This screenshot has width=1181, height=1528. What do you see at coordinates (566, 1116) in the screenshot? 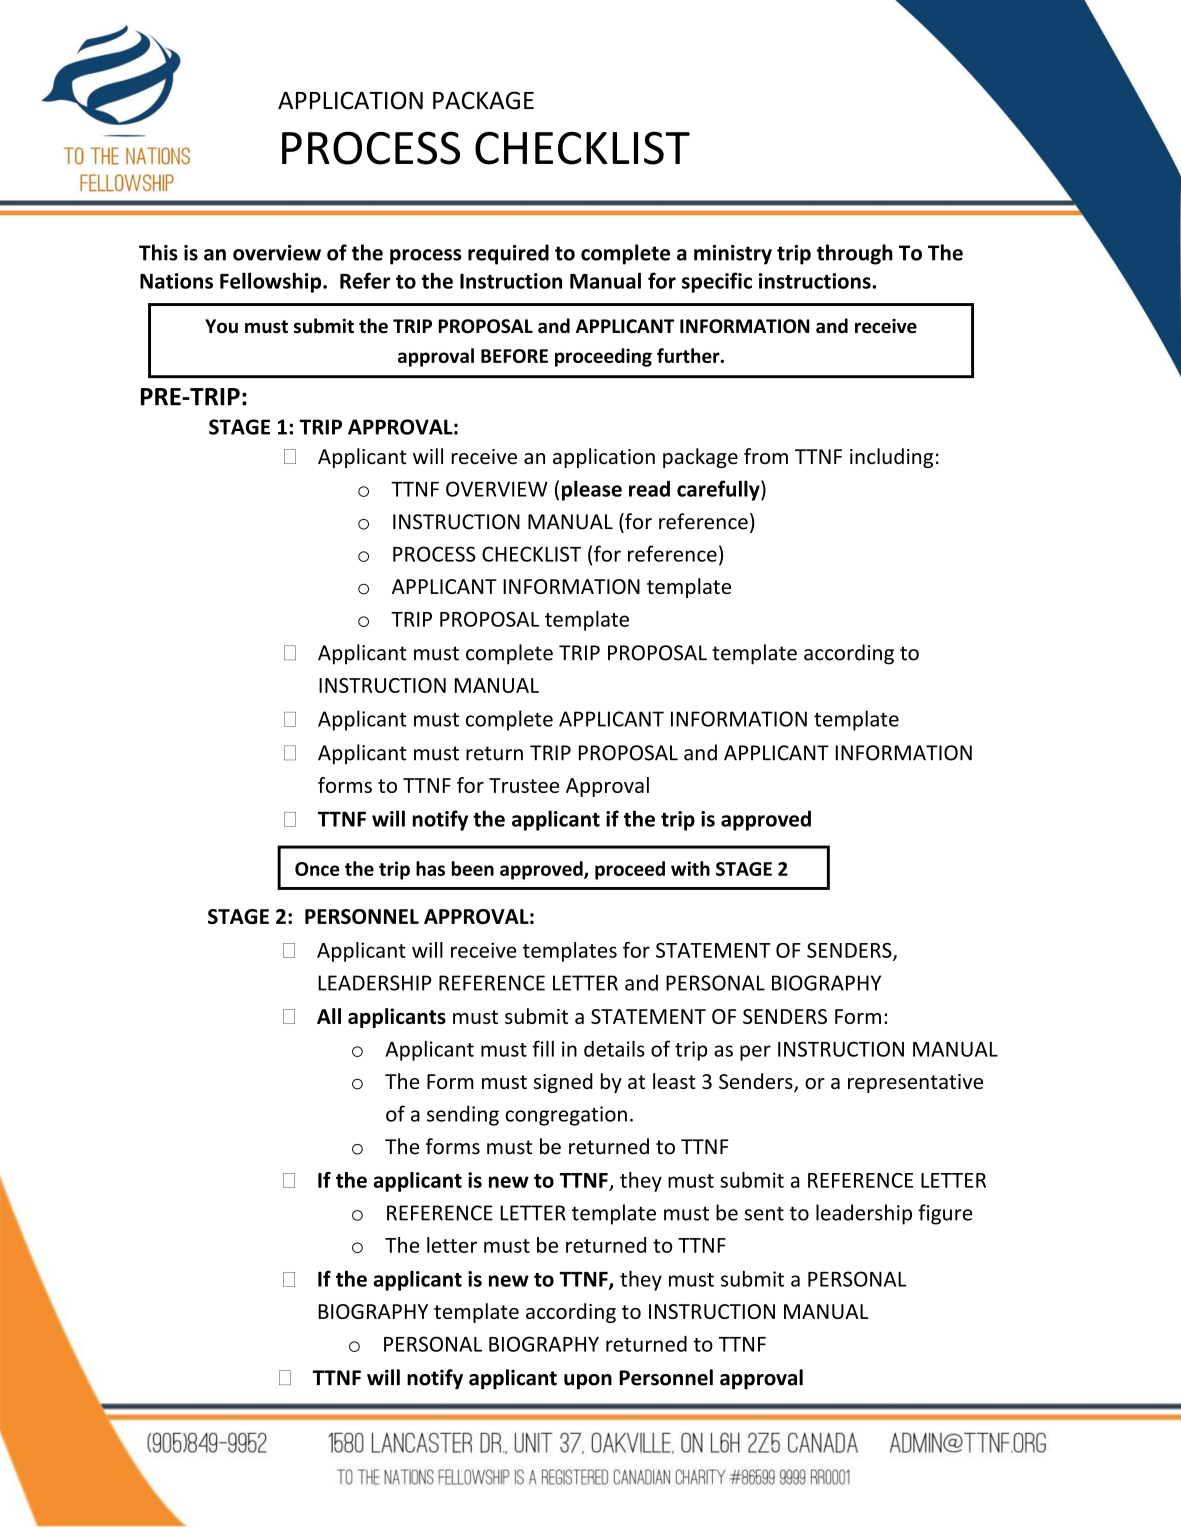
I see `congregation` at bounding box center [566, 1116].
